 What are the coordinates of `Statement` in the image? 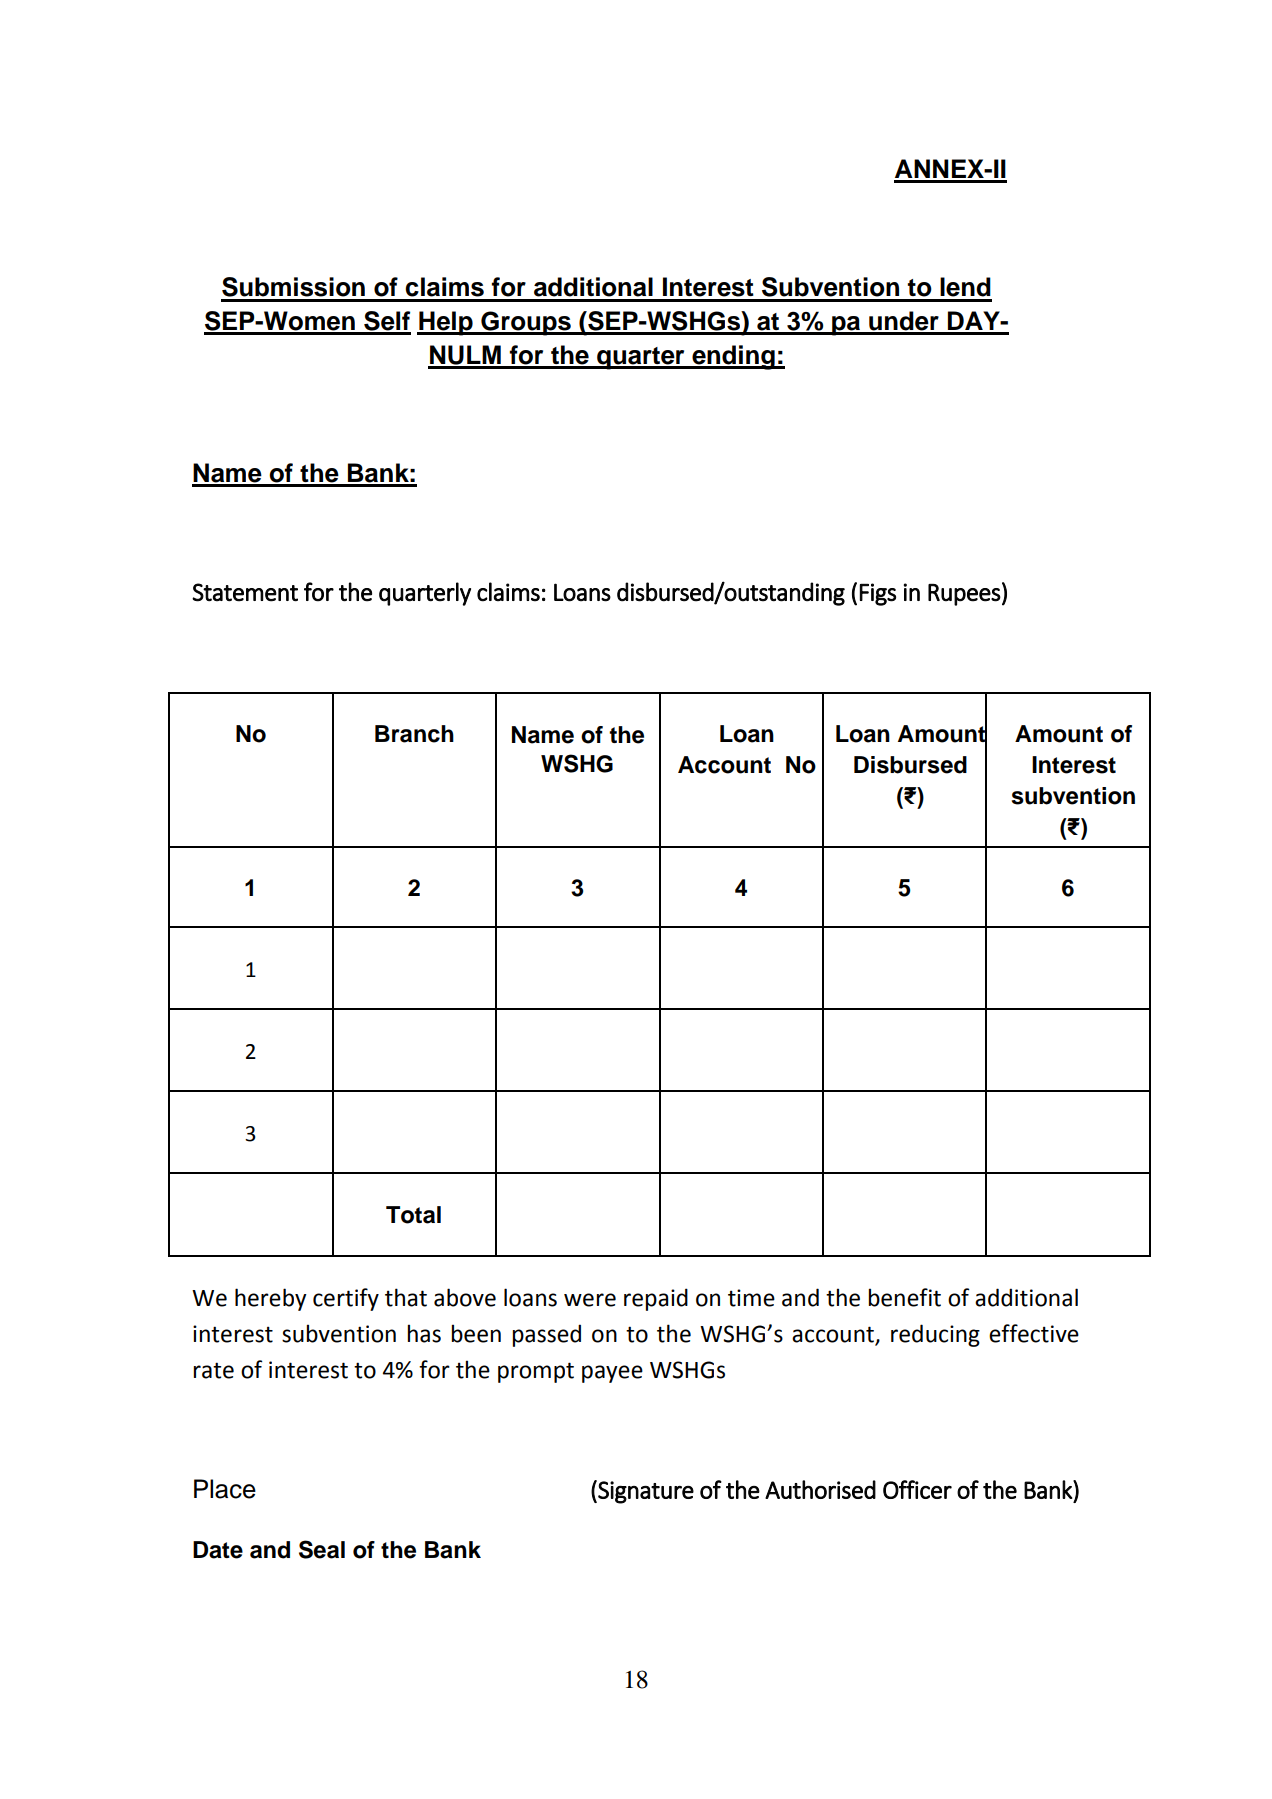 It's located at (245, 592).
